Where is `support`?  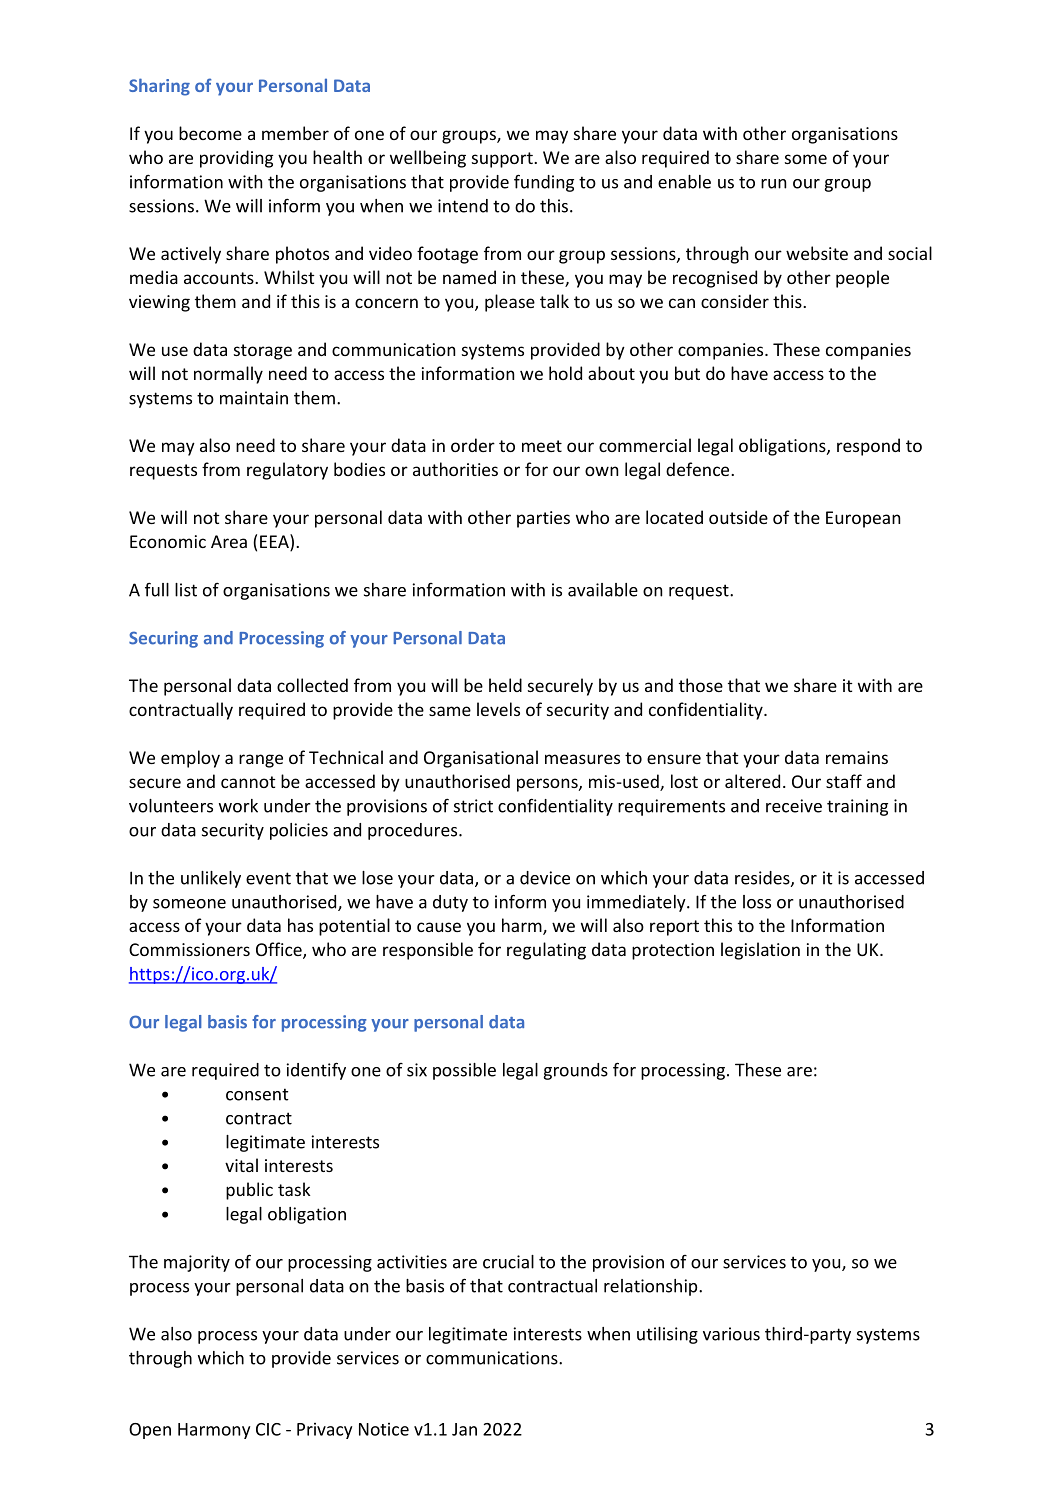
support is located at coordinates (503, 160).
